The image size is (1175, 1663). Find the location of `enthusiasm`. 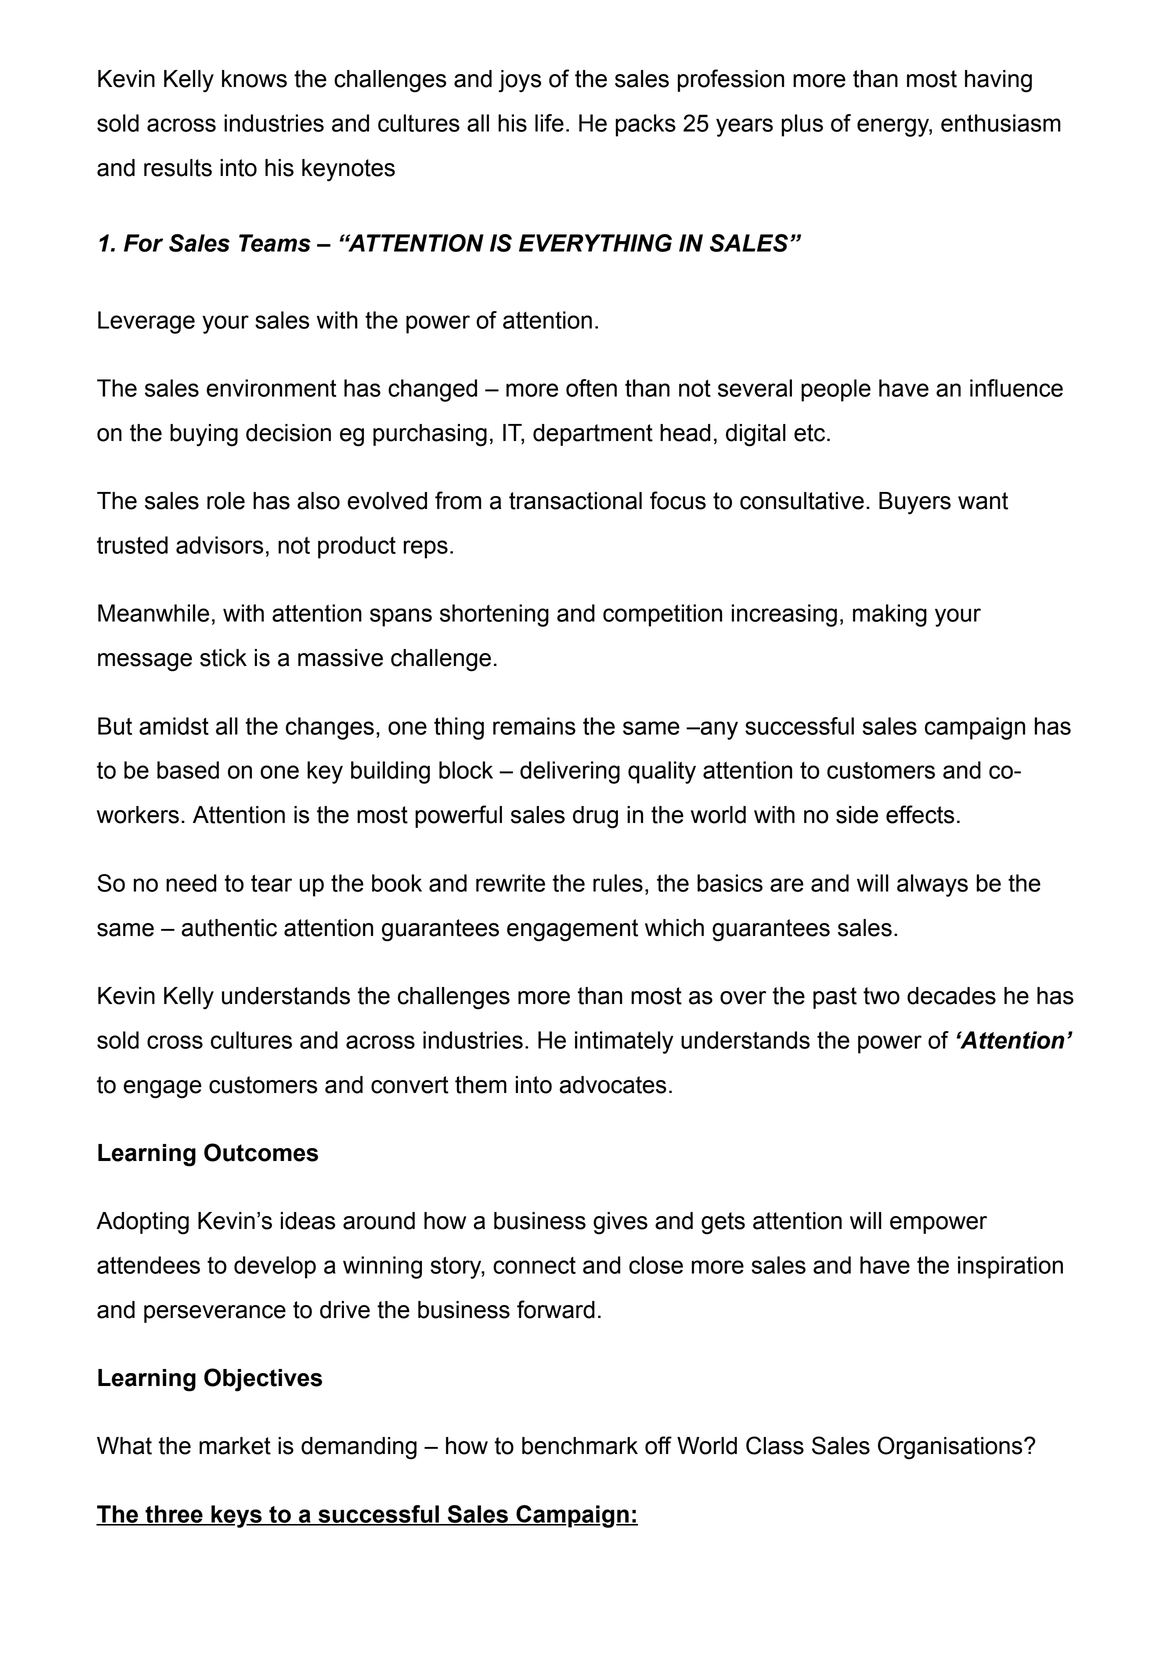

enthusiasm is located at coordinates (1001, 123).
